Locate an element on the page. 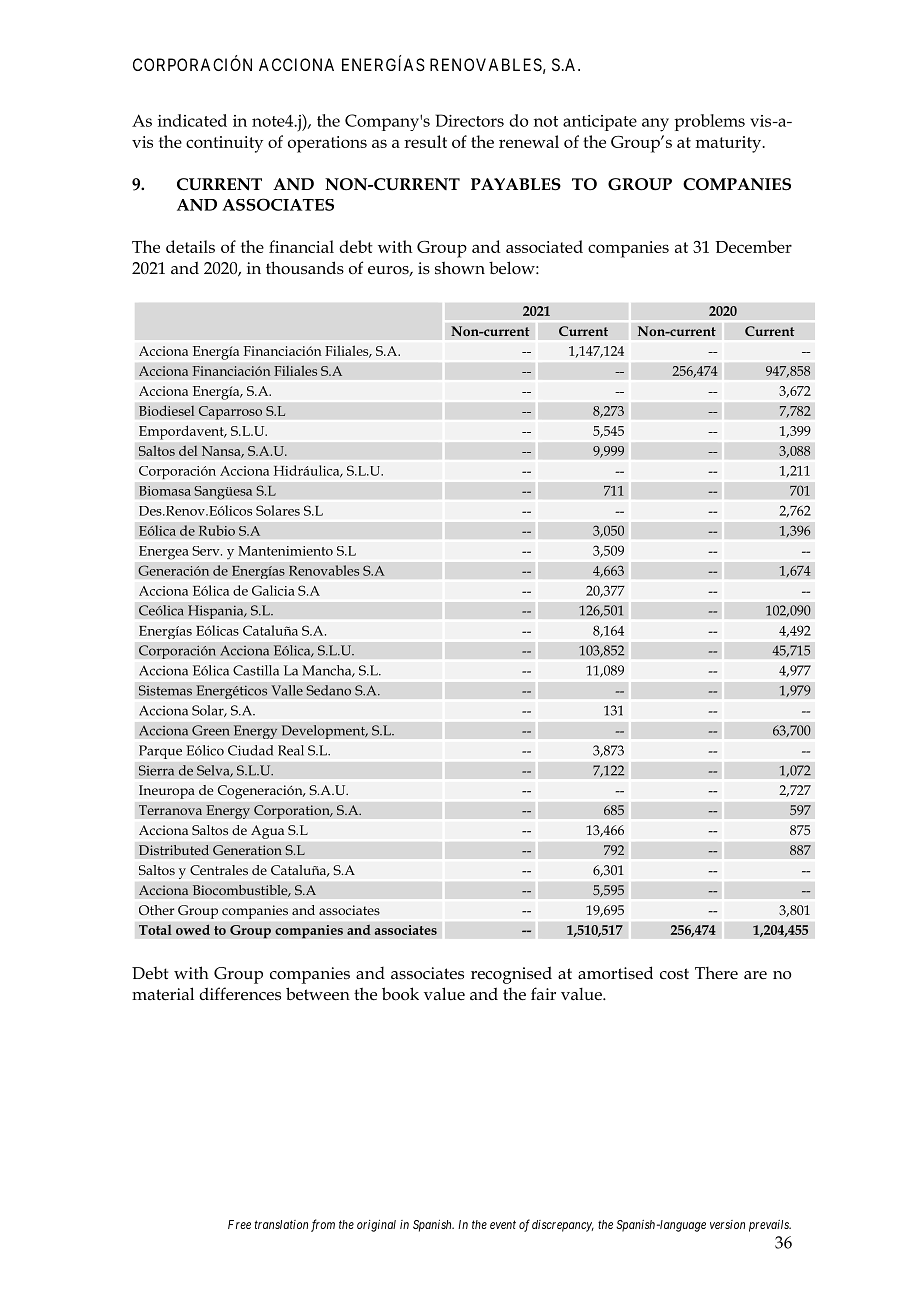 This page has width=924, height=1308. differences is located at coordinates (240, 994).
